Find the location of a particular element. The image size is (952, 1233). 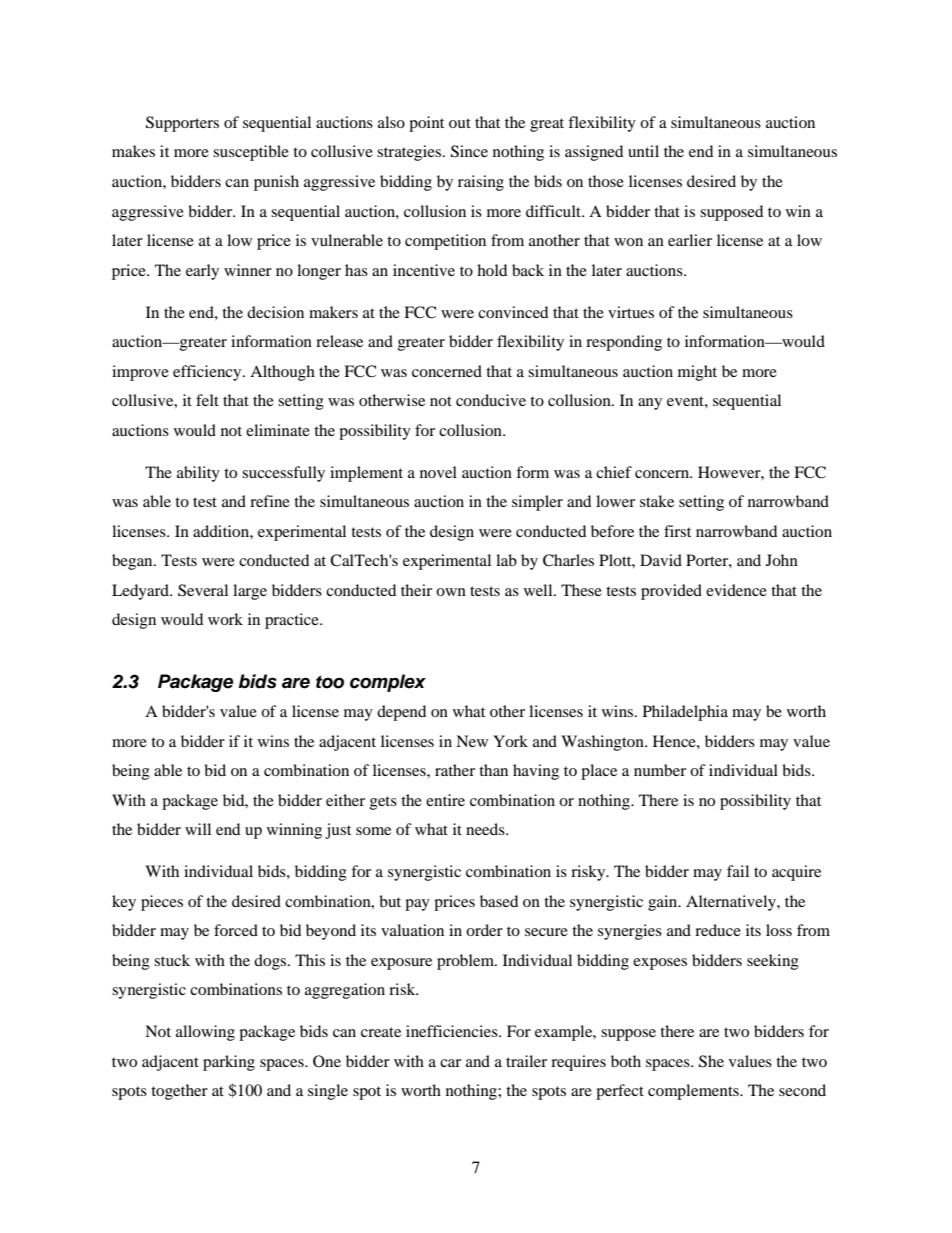

number is located at coordinates (660, 770).
